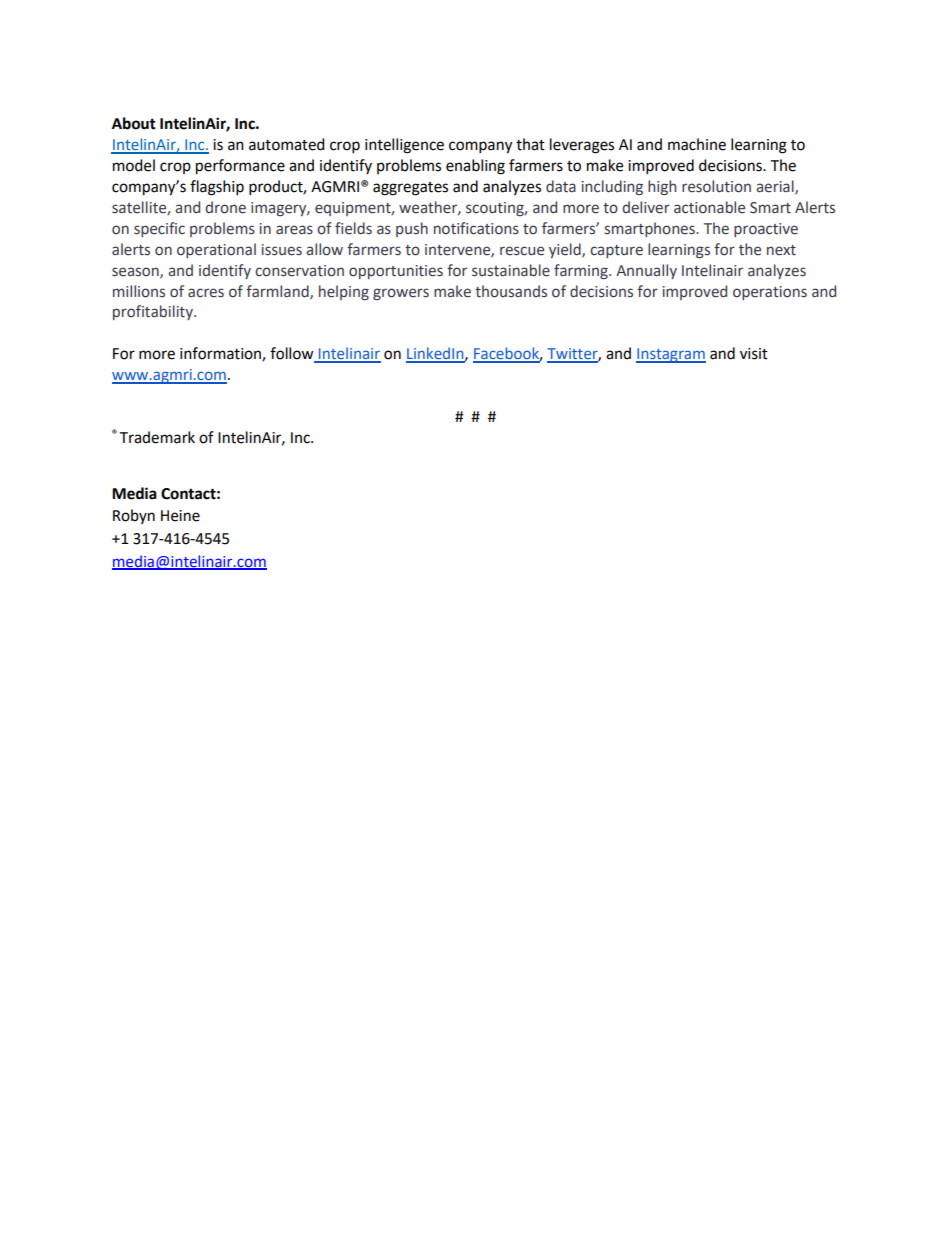 Image resolution: width=952 pixels, height=1233 pixels. I want to click on actionable, so click(709, 207).
